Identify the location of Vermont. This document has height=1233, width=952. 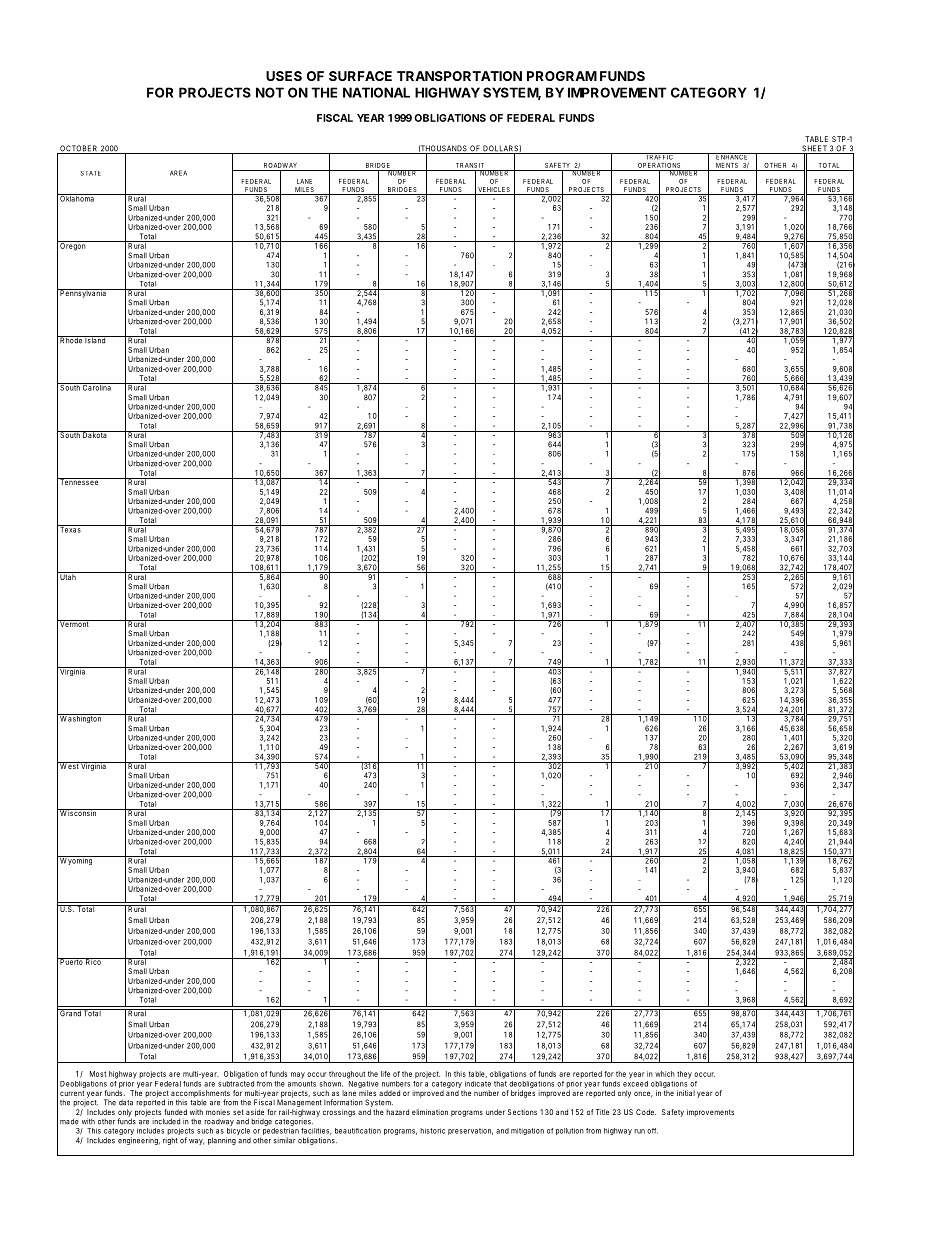
(74, 623).
